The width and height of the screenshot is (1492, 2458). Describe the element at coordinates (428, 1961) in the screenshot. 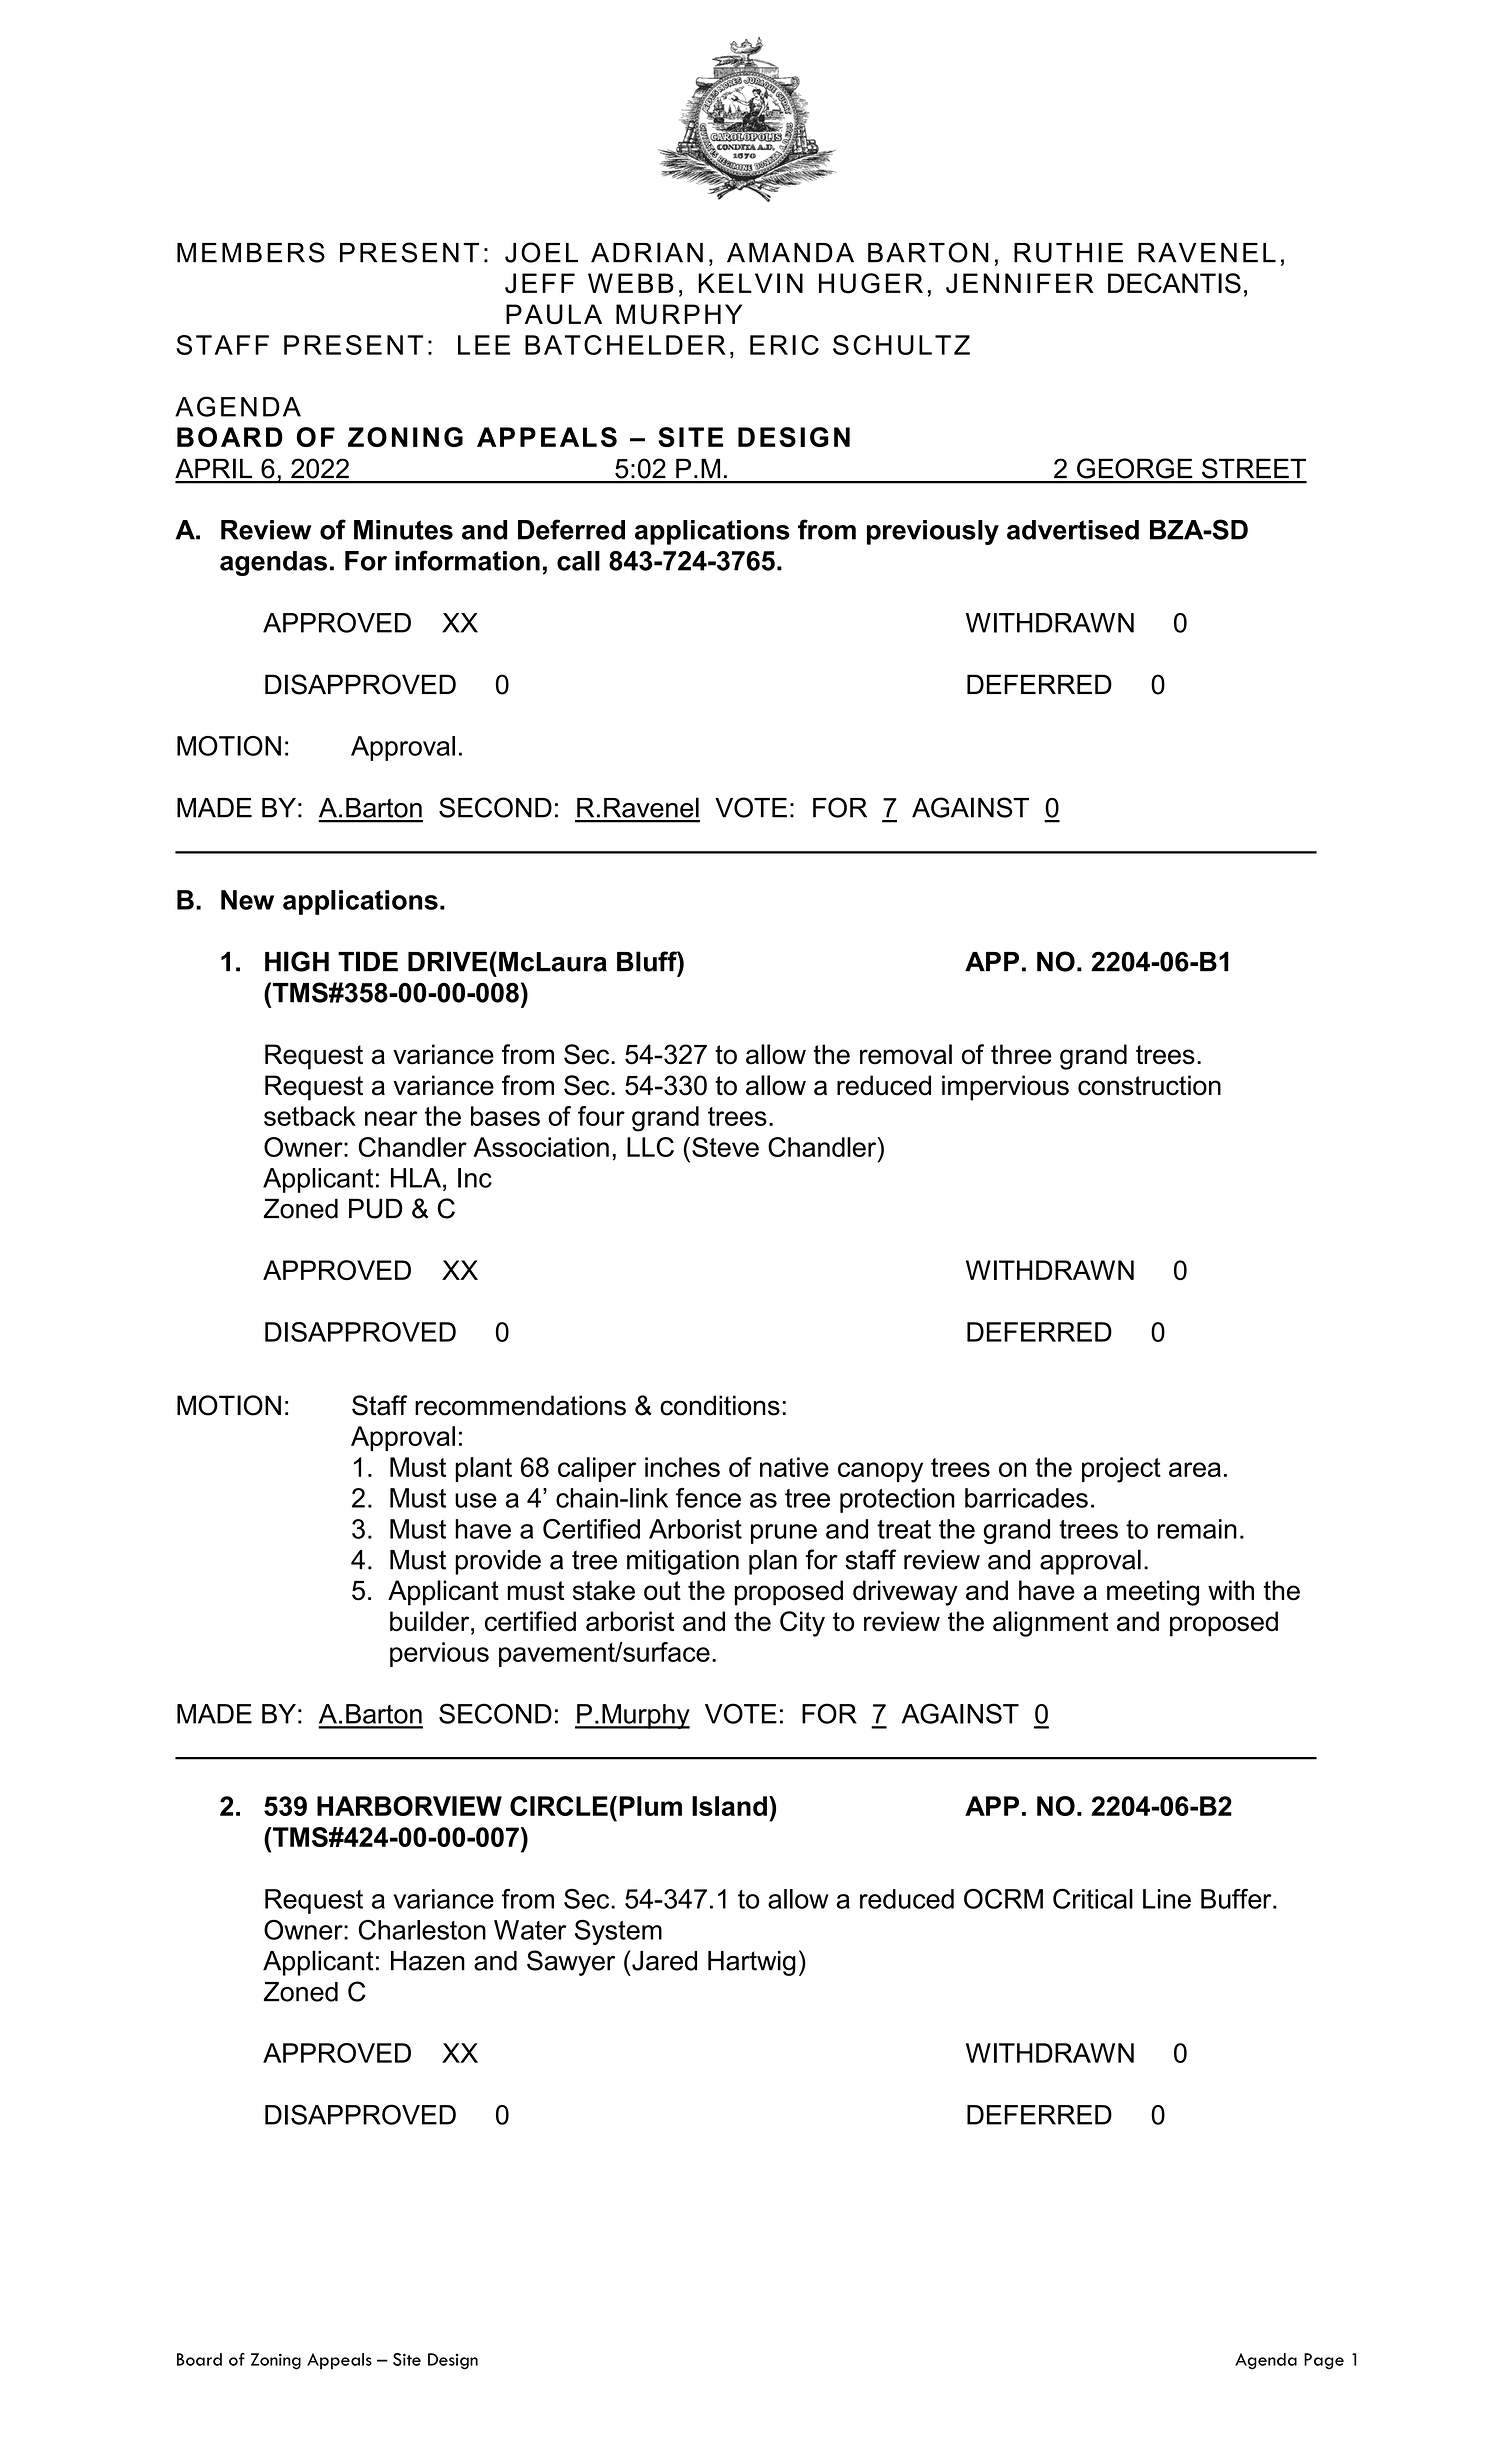

I see `Hazen` at that location.
